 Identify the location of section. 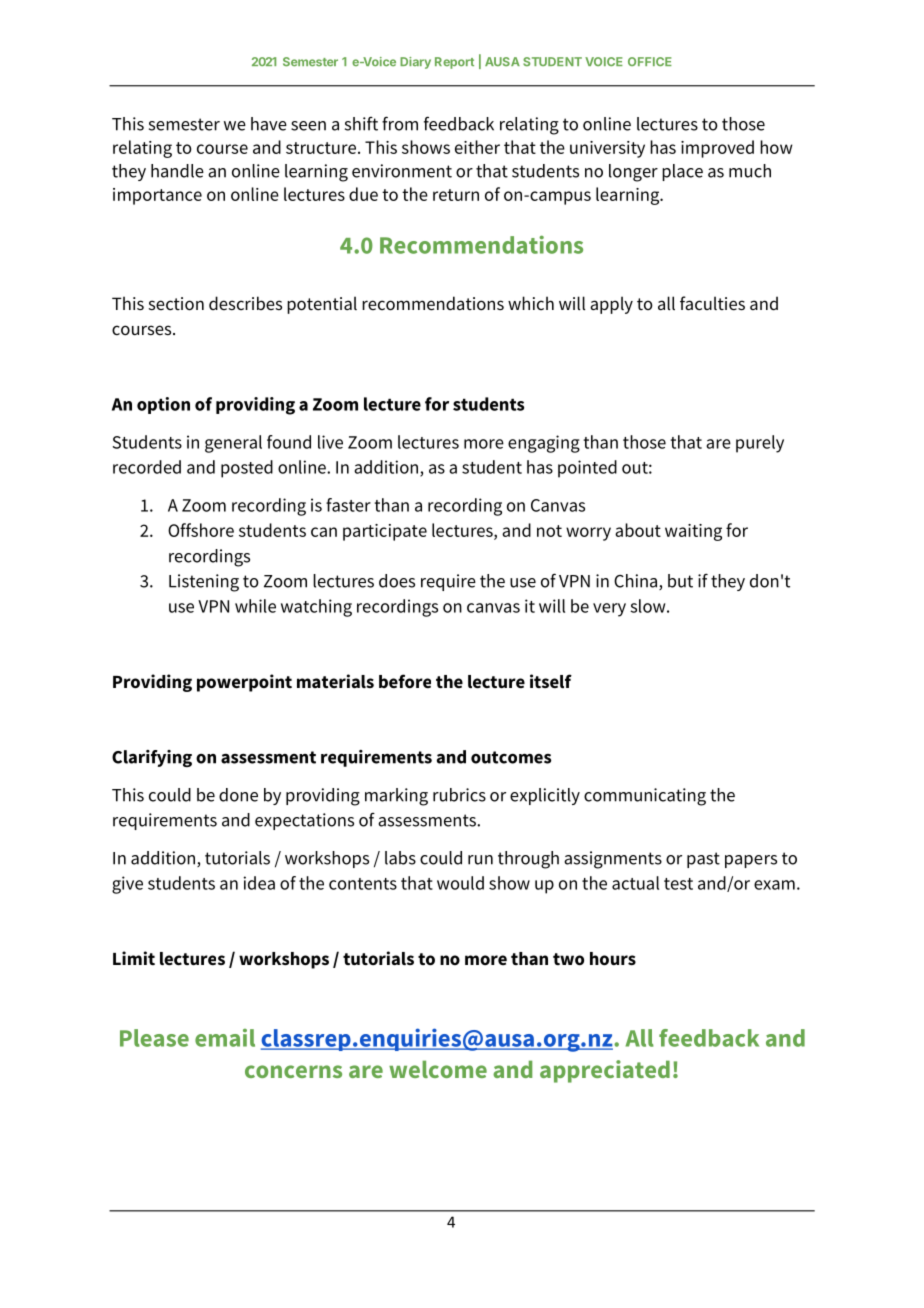
(176, 304).
